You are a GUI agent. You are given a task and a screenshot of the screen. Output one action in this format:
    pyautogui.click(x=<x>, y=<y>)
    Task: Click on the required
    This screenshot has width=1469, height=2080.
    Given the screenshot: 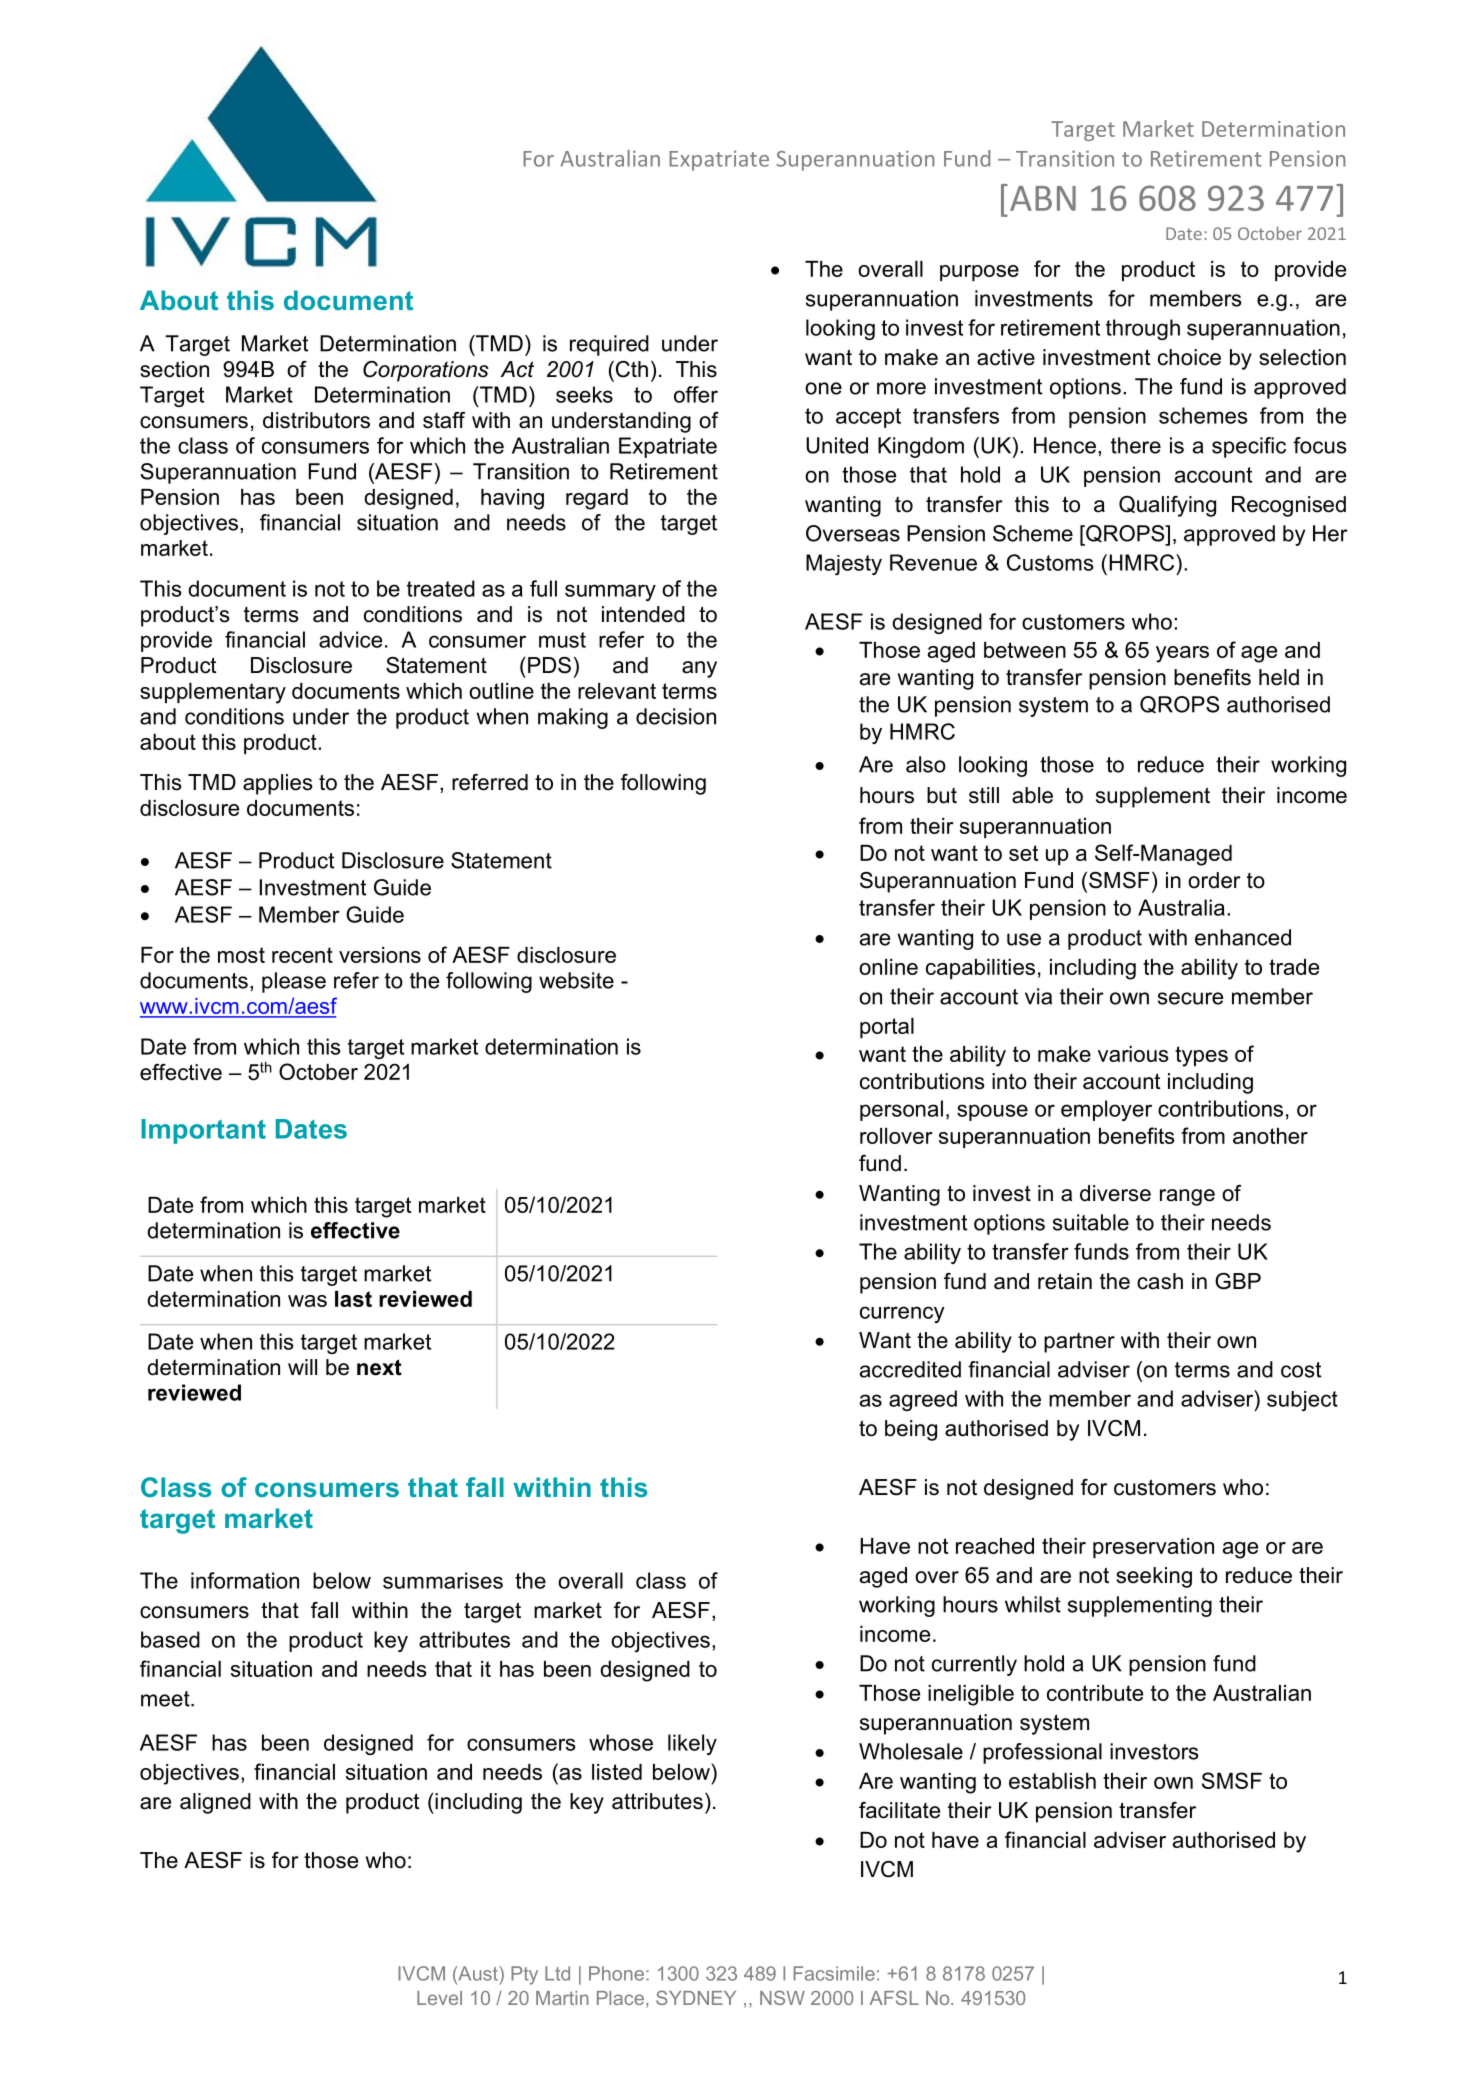 What is the action you would take?
    pyautogui.click(x=609, y=345)
